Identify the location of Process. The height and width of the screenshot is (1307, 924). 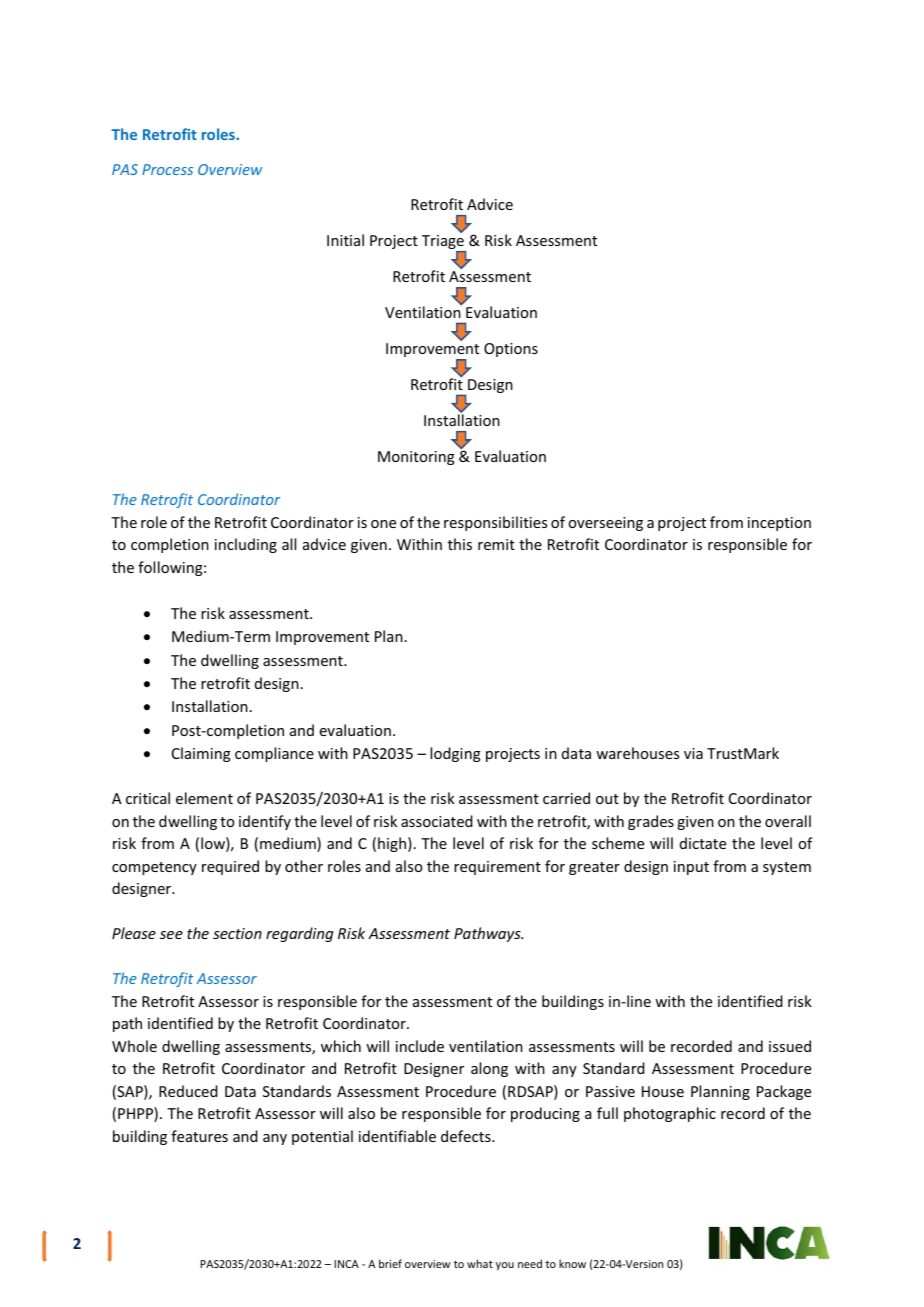
(167, 169).
